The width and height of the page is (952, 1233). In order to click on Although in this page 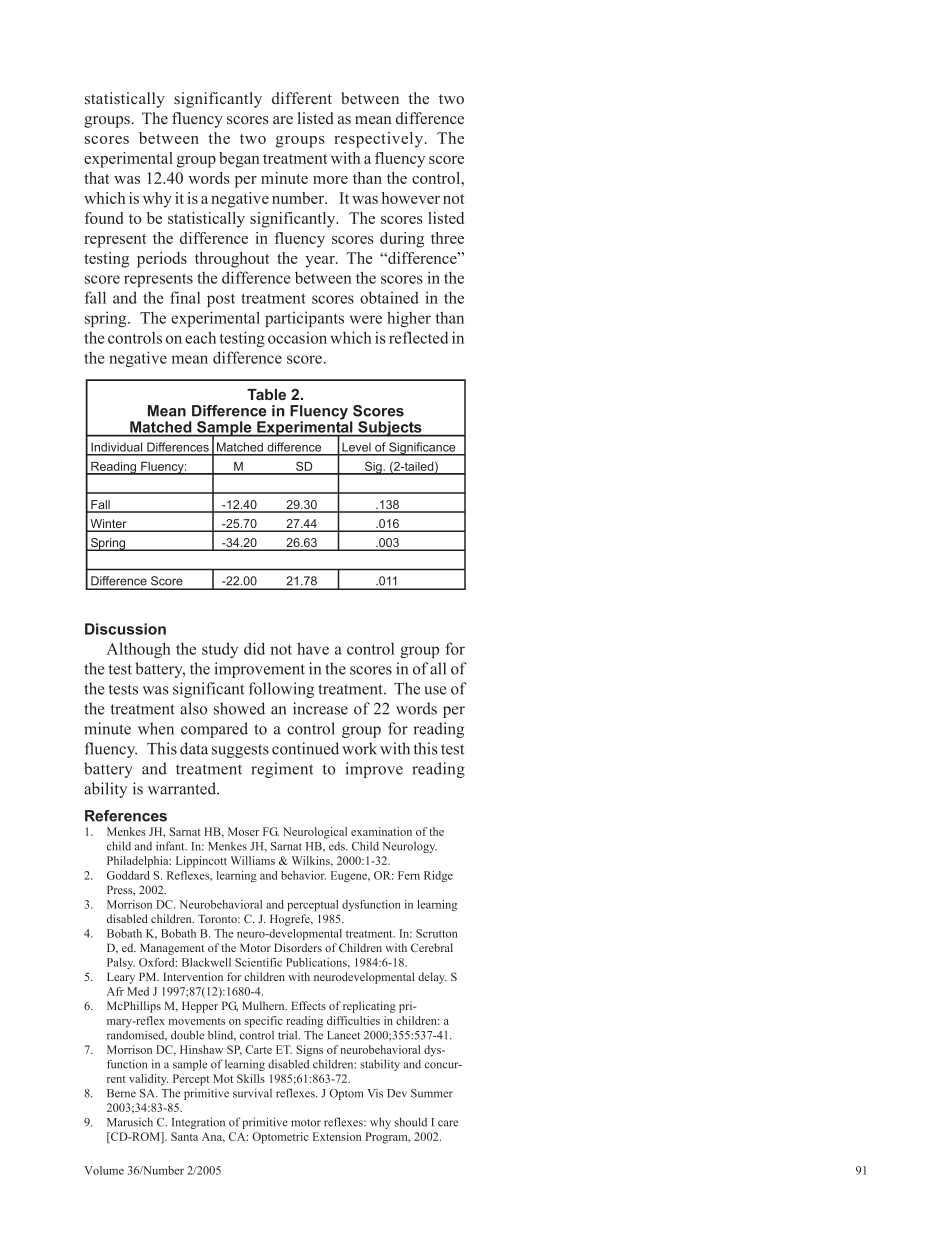, I will do `click(138, 650)`.
